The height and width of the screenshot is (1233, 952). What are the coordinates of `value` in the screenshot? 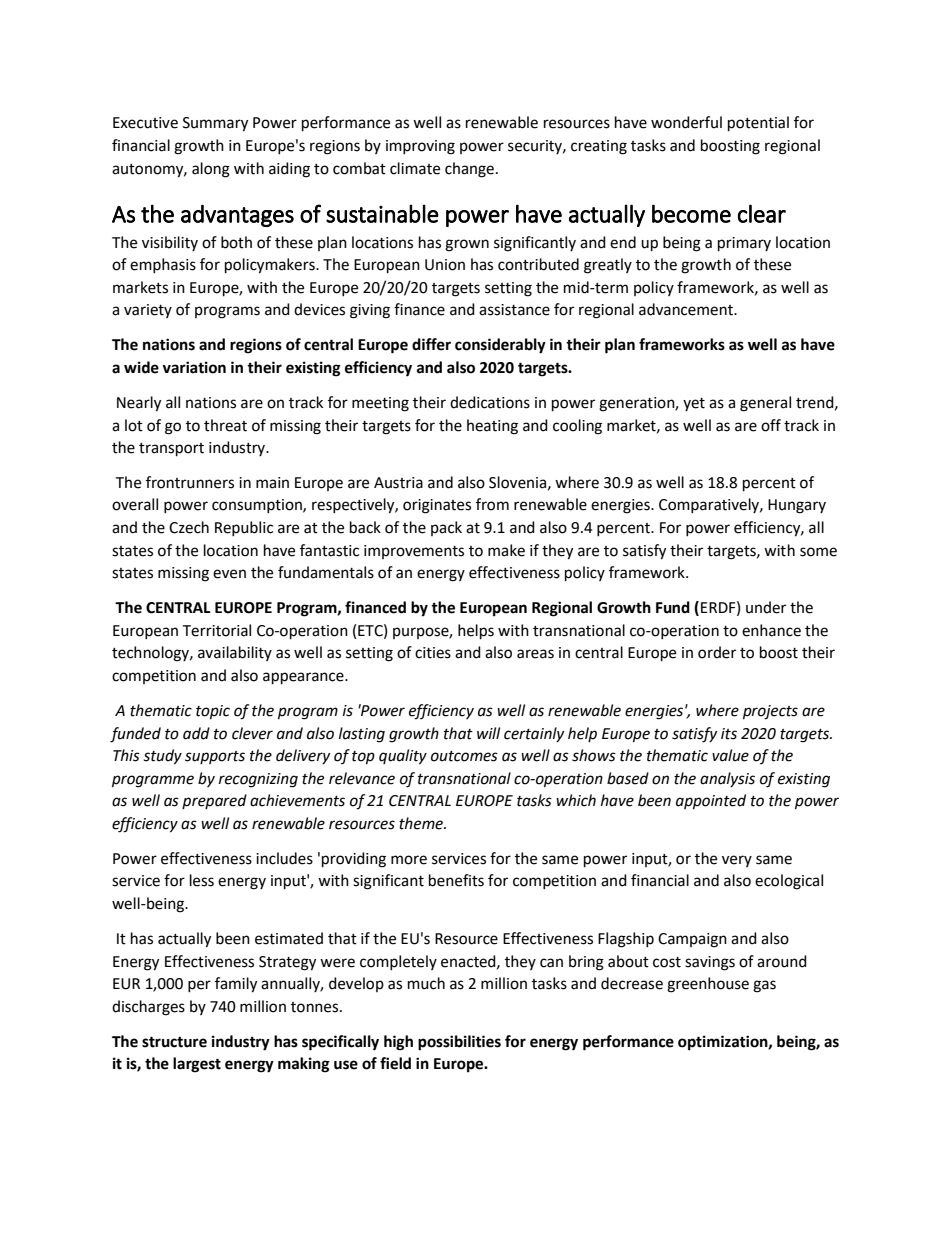 It's located at (730, 755).
